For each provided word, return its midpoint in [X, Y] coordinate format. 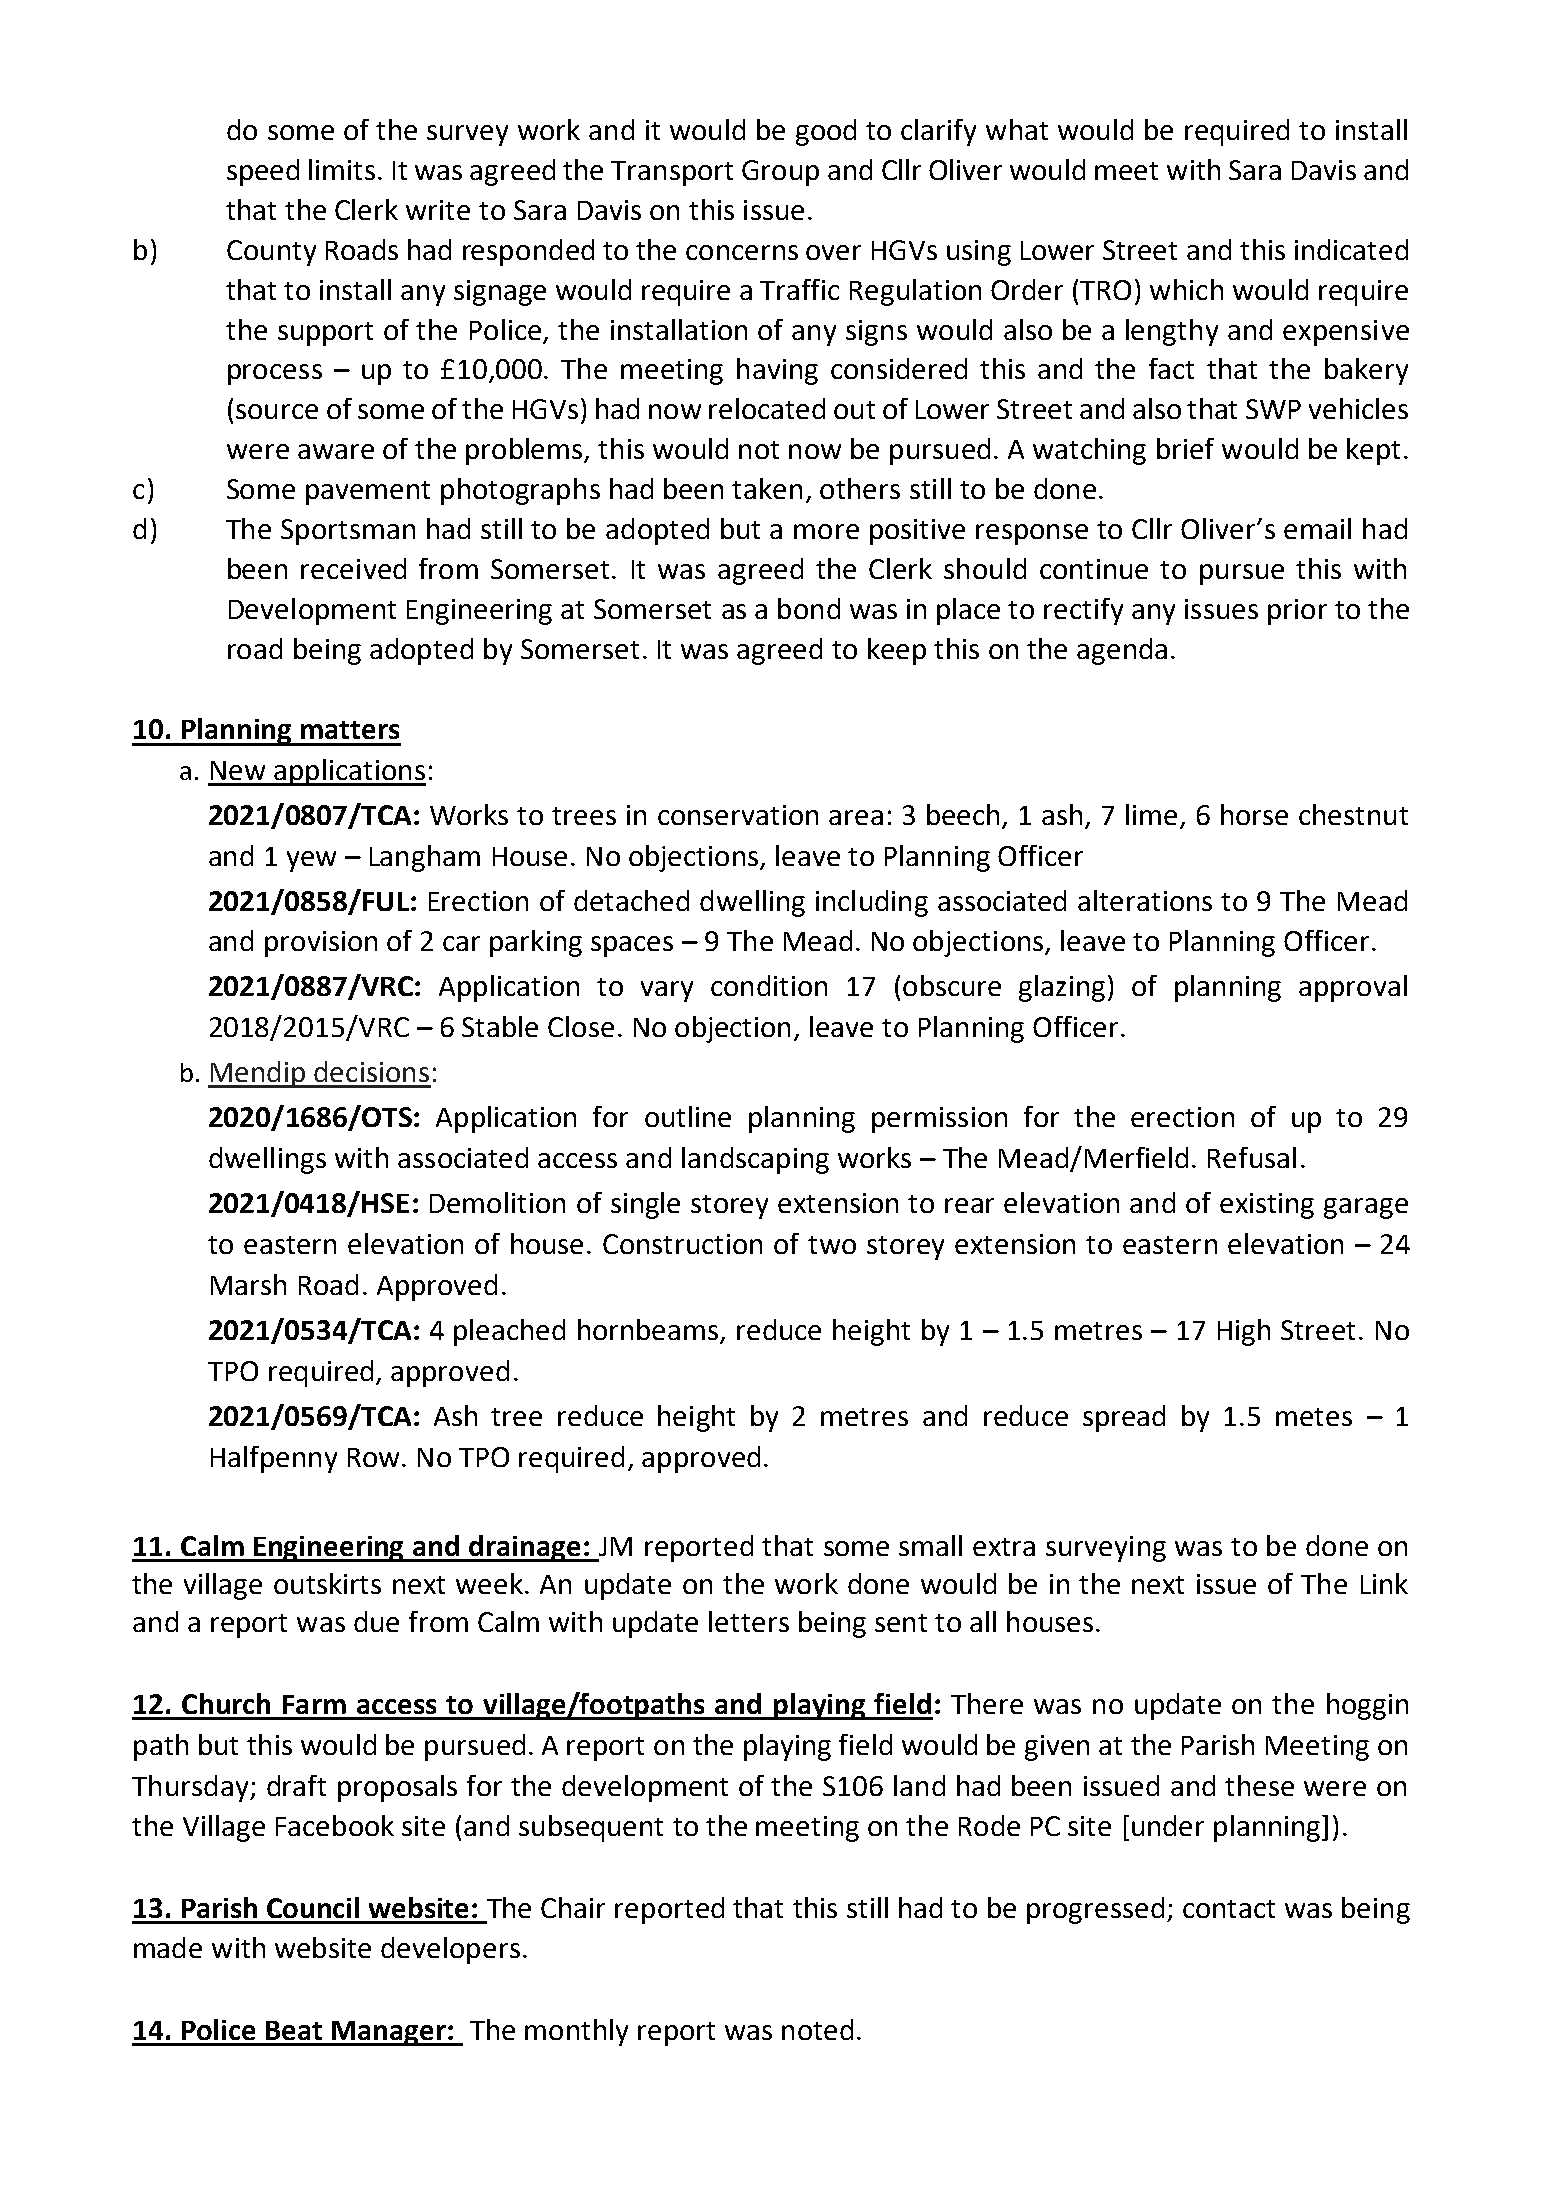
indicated [1351, 249]
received [353, 568]
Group [780, 173]
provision [321, 944]
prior [1297, 612]
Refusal [1252, 1157]
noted [817, 2029]
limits [342, 169]
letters [749, 1621]
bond [809, 608]
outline [688, 1116]
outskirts [327, 1583]
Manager [389, 2033]
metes [1314, 1417]
